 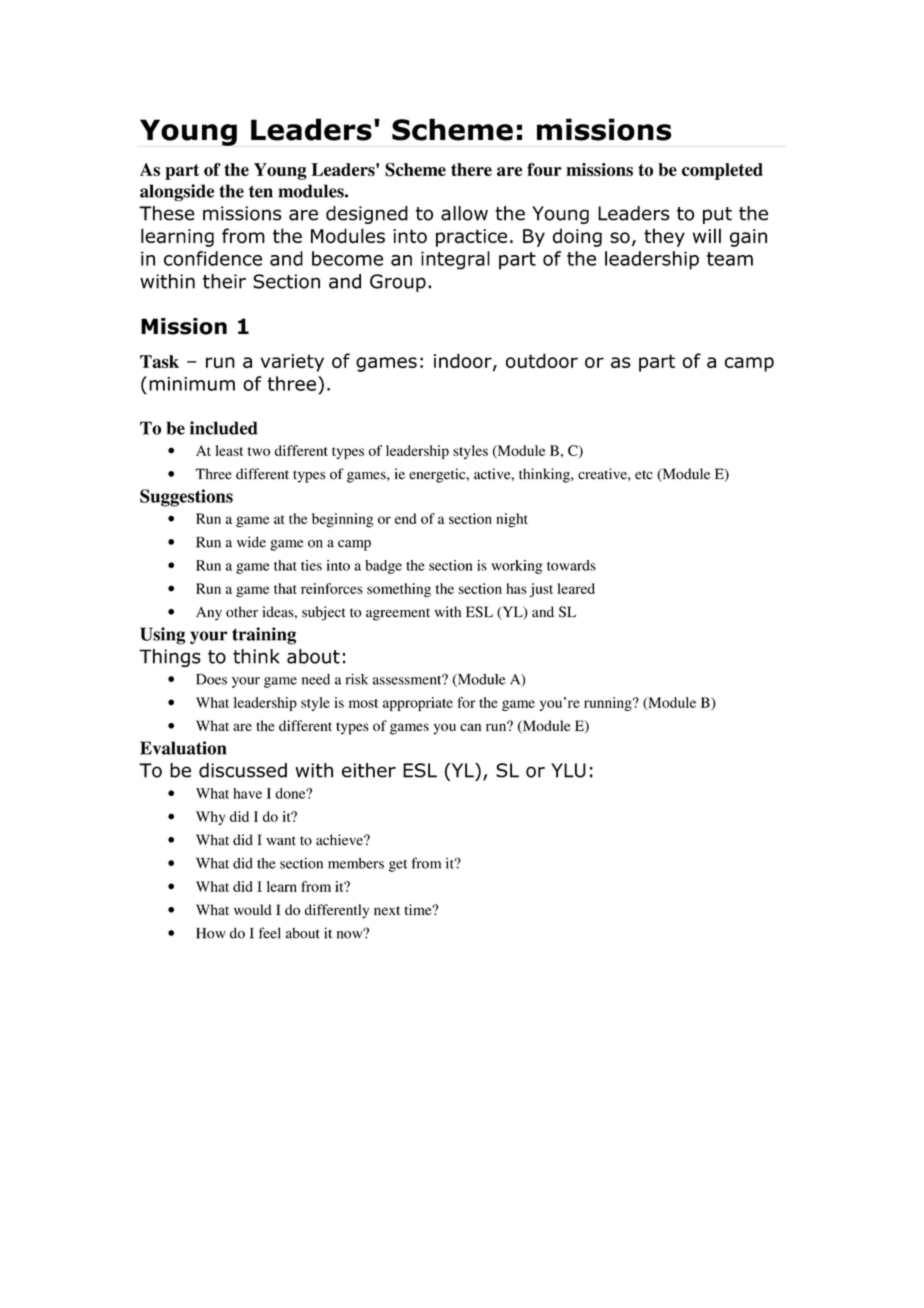 What do you see at coordinates (464, 213) in the document?
I see `allow` at bounding box center [464, 213].
